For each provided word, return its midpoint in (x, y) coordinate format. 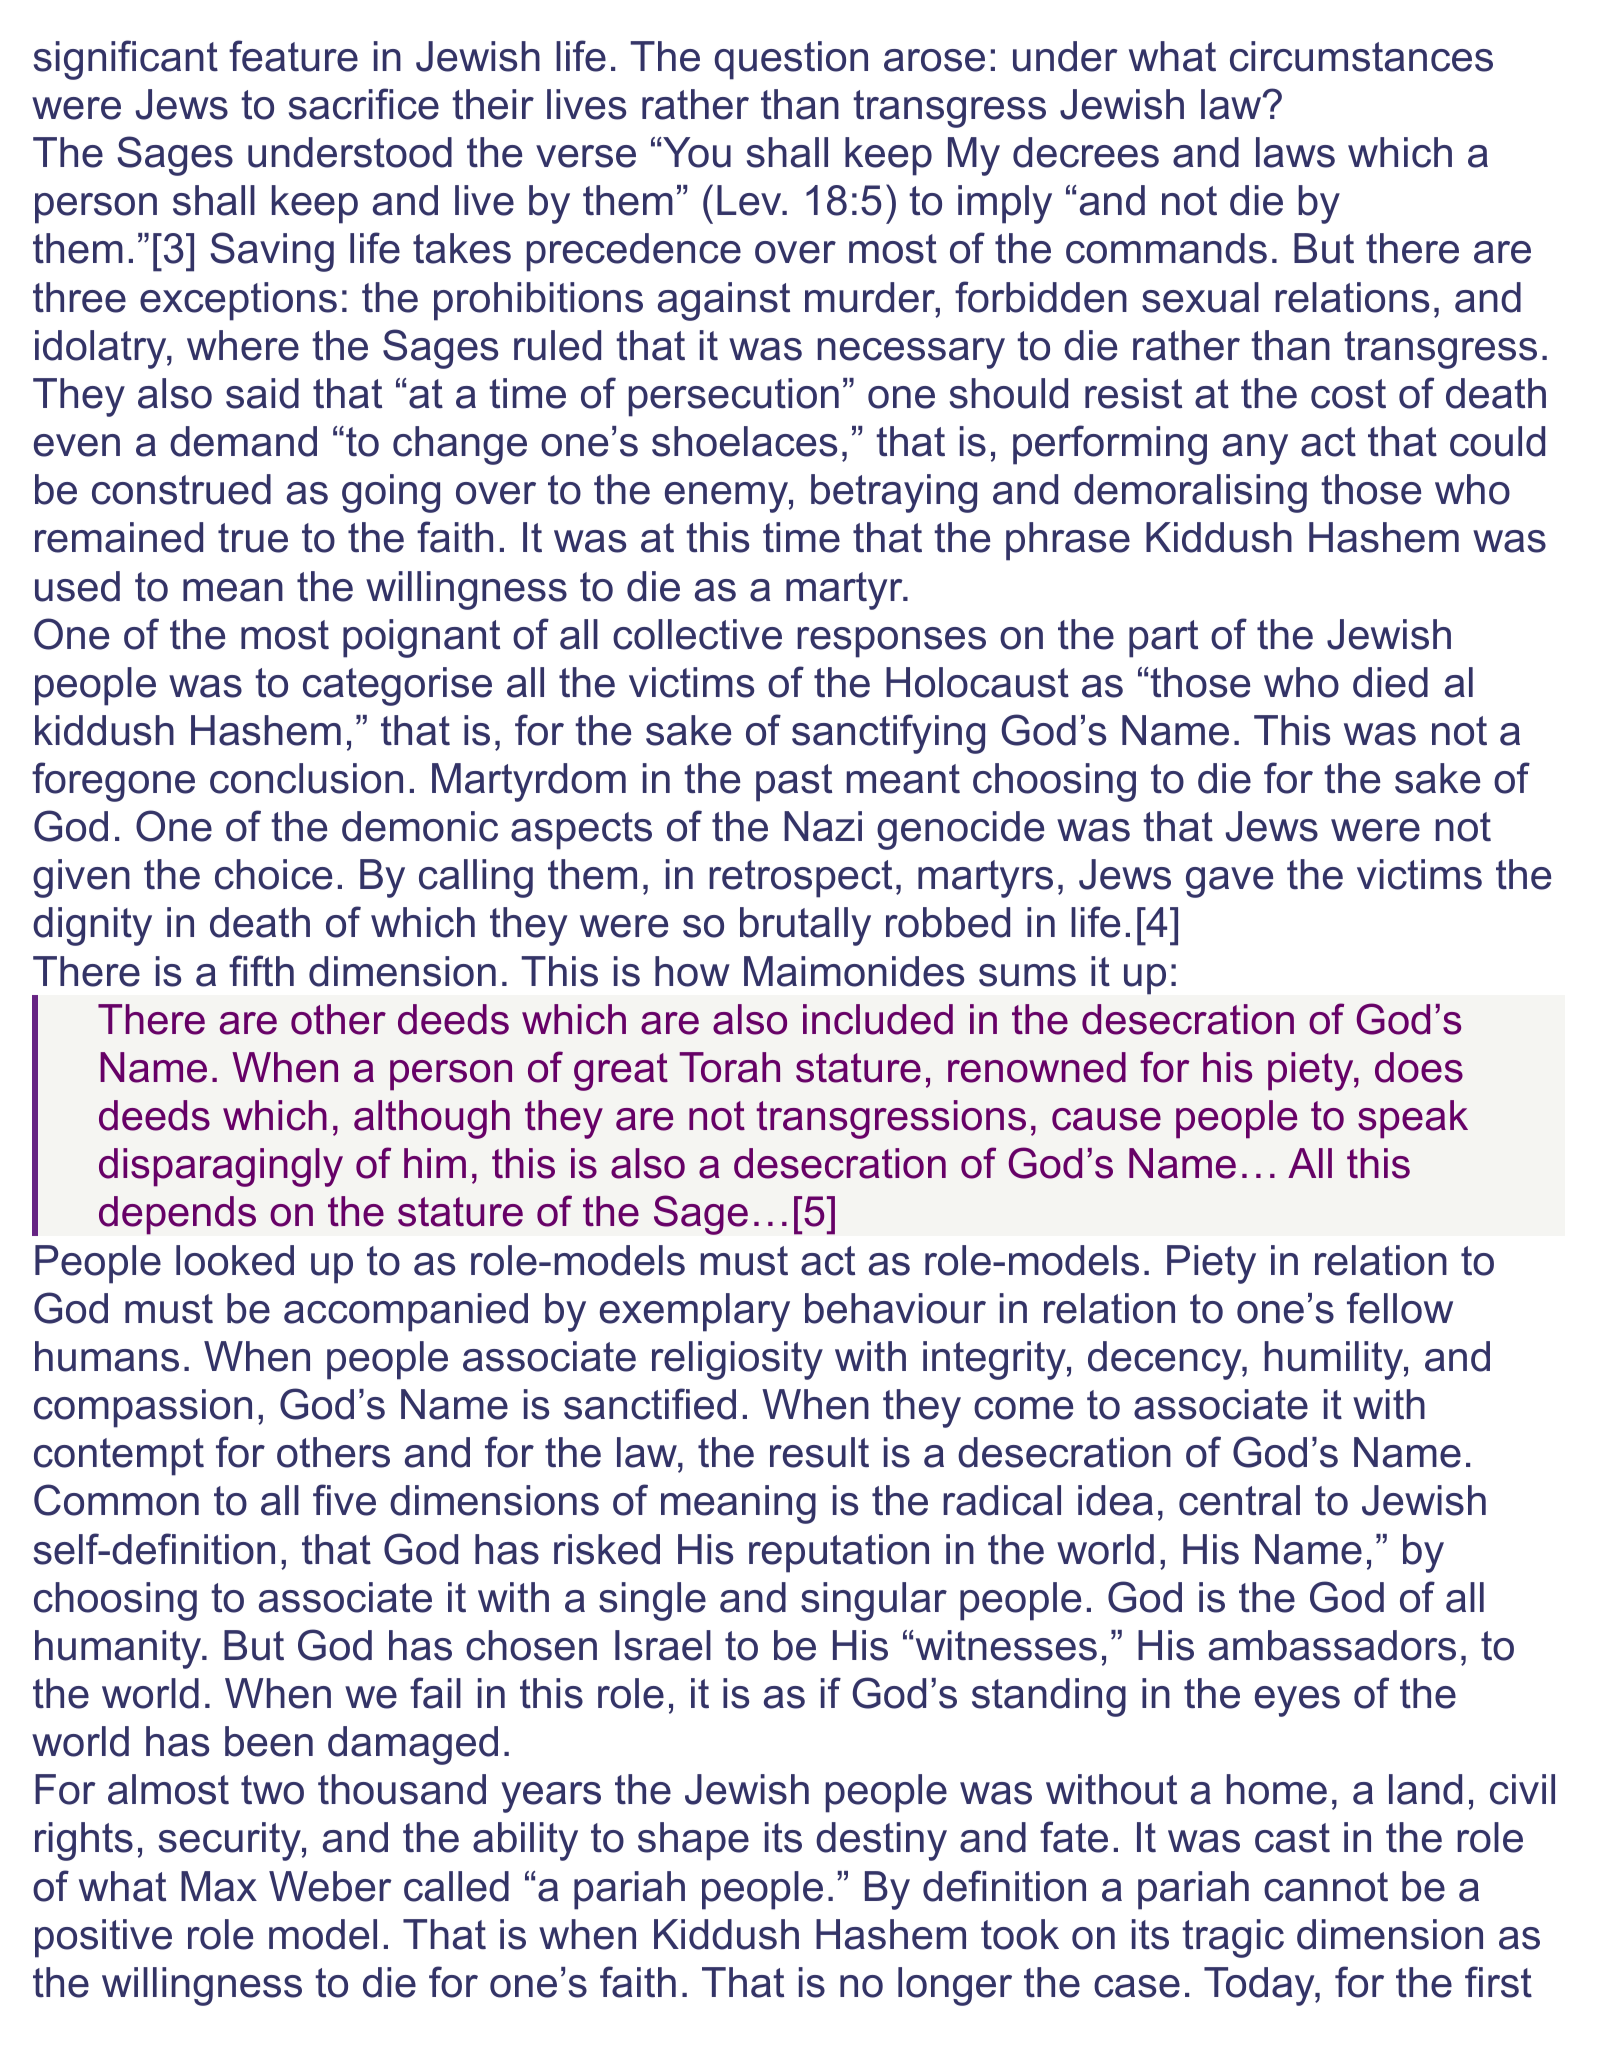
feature (293, 56)
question (791, 60)
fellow (1400, 1308)
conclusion (306, 778)
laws (1295, 152)
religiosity (737, 1360)
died (1390, 682)
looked (235, 1260)
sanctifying (888, 734)
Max (219, 1886)
